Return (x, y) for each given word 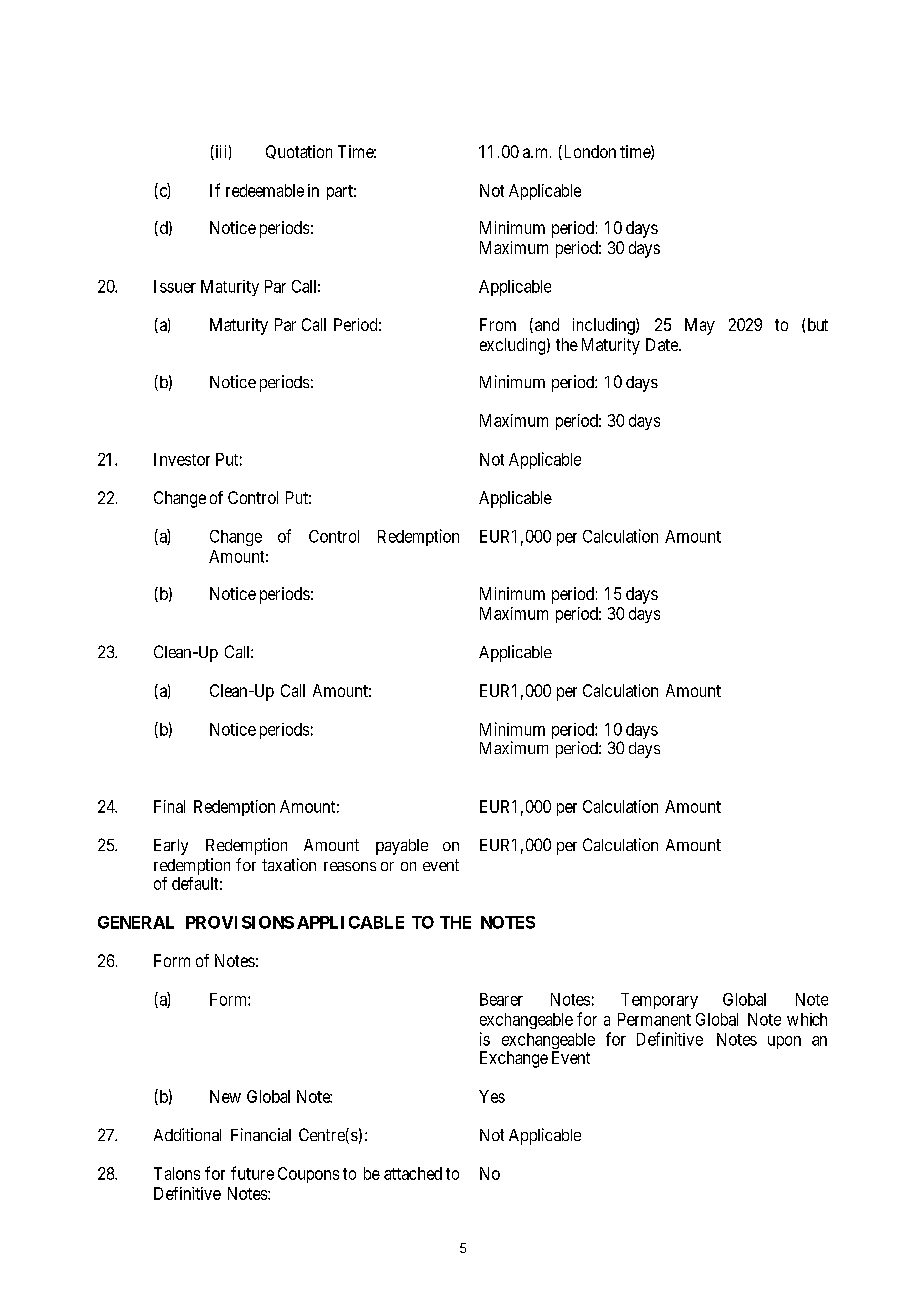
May (700, 326)
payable (402, 847)
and (547, 324)
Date (663, 344)
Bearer (501, 999)
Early (171, 847)
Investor (182, 459)
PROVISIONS (240, 922)
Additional (187, 1134)
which (807, 1019)
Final (169, 806)
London (588, 152)
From (498, 324)
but (818, 324)
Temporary (659, 1001)
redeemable (265, 190)
